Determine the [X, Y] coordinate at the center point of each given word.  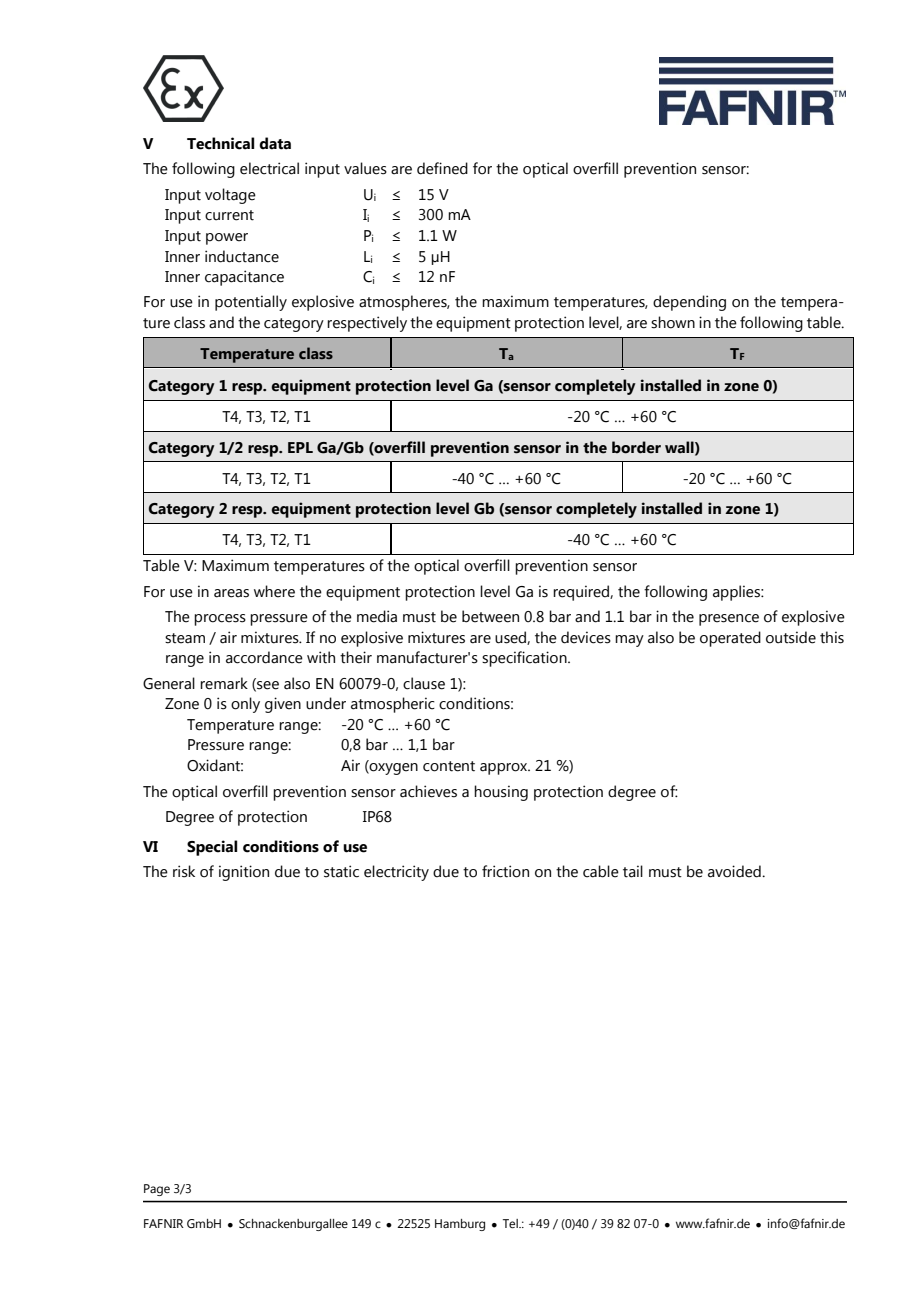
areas [231, 593]
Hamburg [460, 1225]
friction [505, 871]
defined [442, 168]
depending [689, 303]
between [490, 616]
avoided [735, 871]
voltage [230, 196]
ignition [244, 873]
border [636, 447]
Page [157, 1190]
